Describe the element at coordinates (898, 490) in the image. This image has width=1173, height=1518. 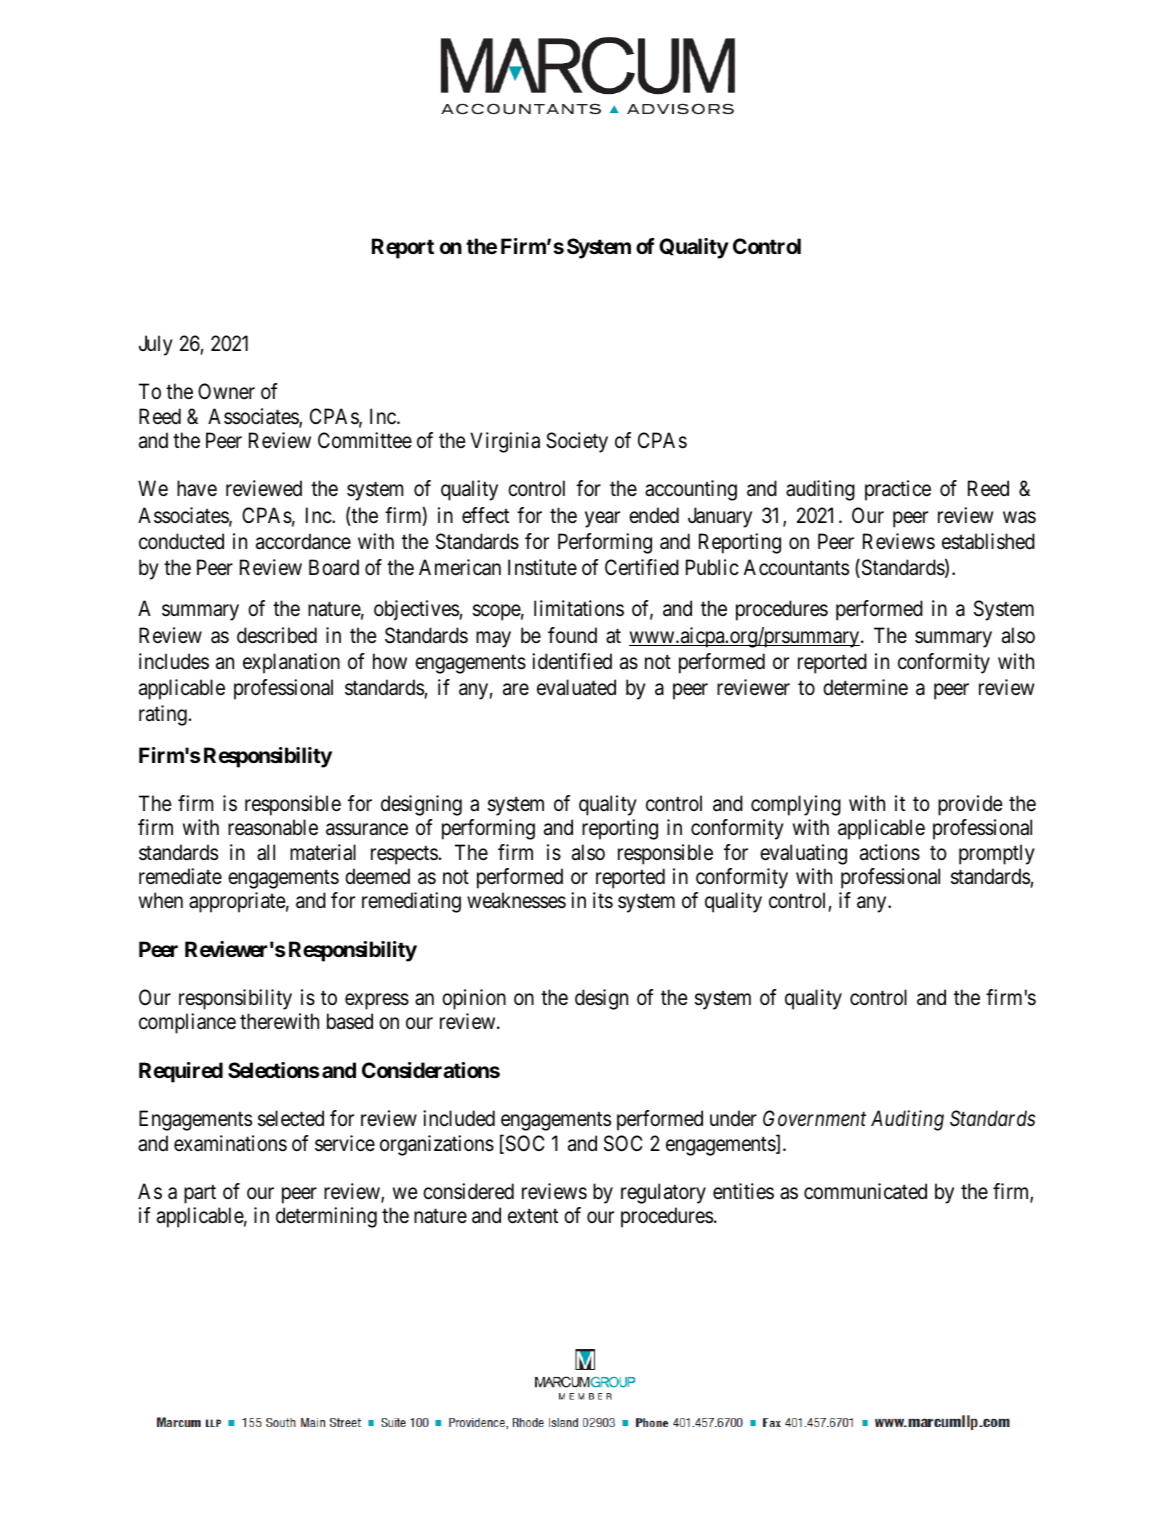
I see `practice` at that location.
